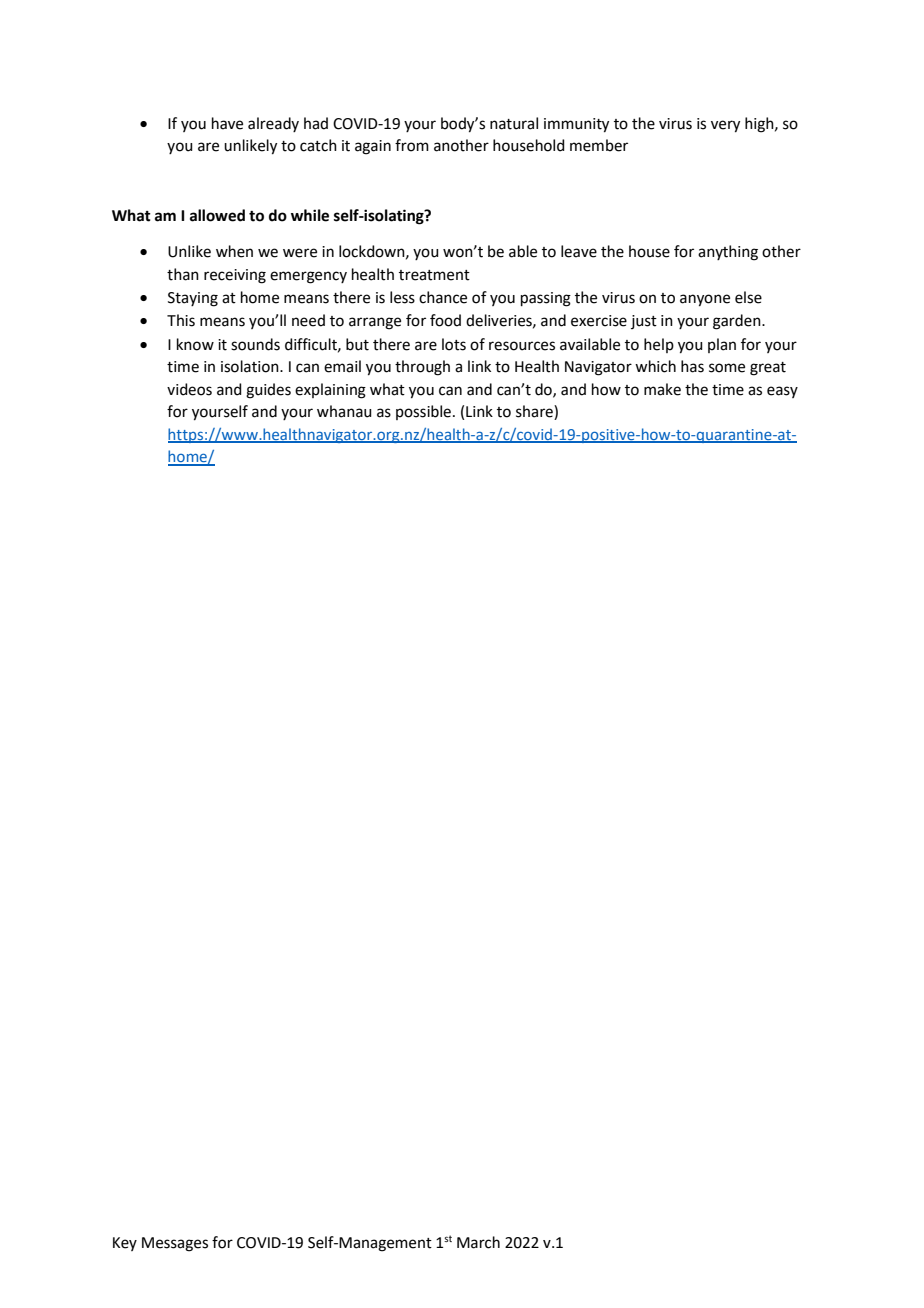  What do you see at coordinates (195, 344) in the document?
I see `know` at bounding box center [195, 344].
